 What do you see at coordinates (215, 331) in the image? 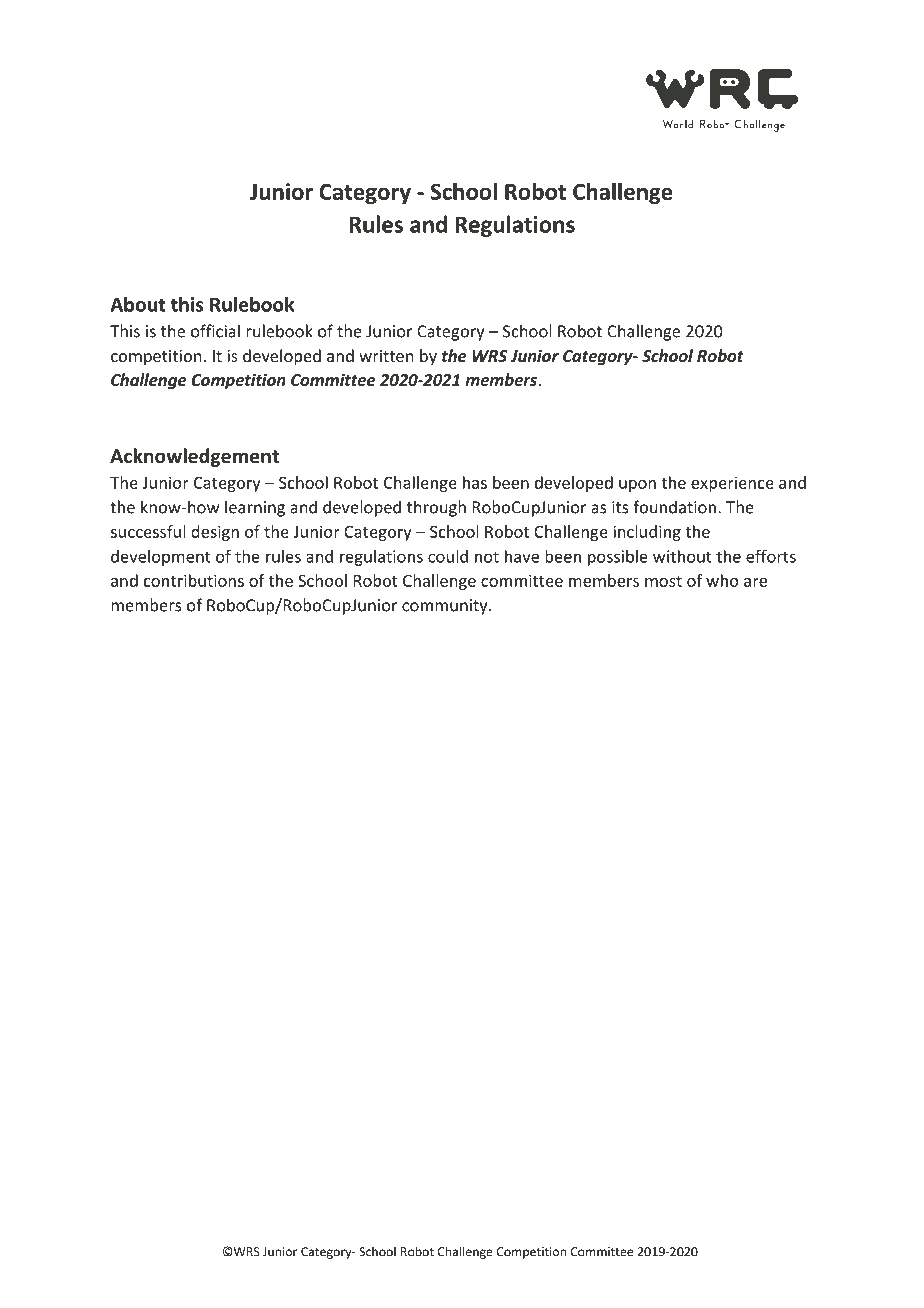
I see `official` at bounding box center [215, 331].
